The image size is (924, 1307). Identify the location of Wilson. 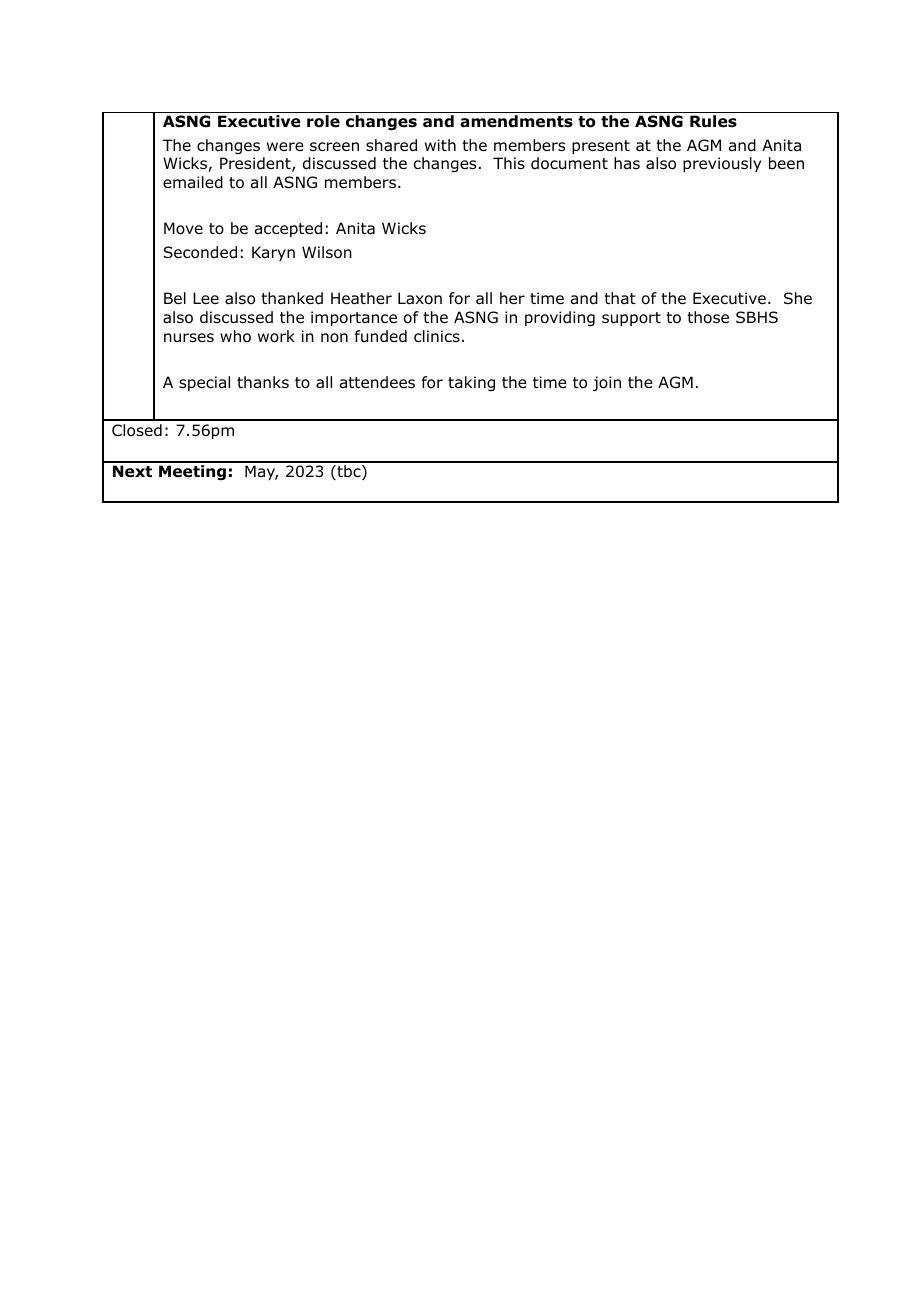
(327, 252).
